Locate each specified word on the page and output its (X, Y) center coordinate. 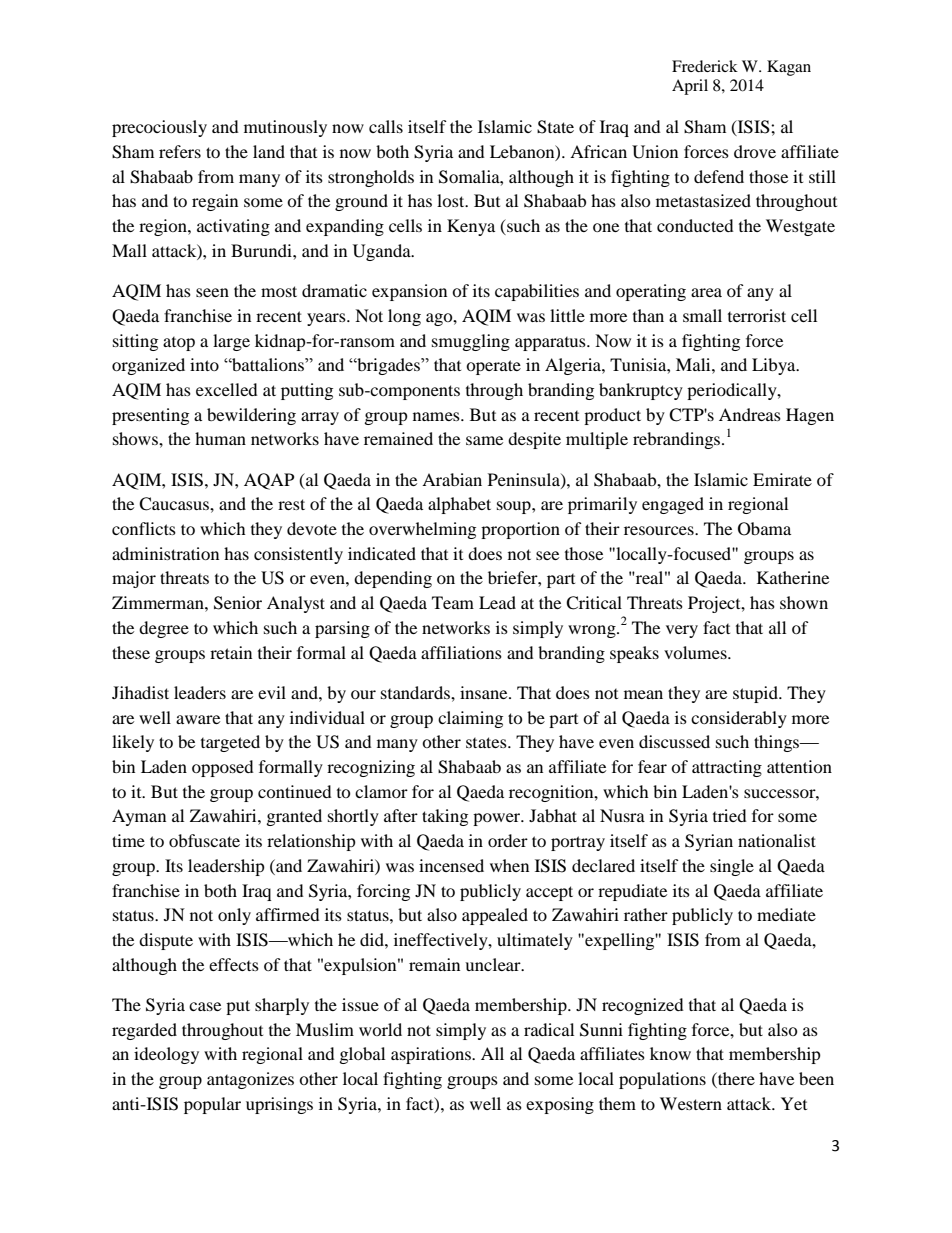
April (690, 87)
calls (386, 126)
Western (691, 1103)
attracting (727, 768)
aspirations (432, 1055)
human (220, 438)
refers (180, 151)
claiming (470, 719)
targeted (230, 743)
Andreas (750, 414)
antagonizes (250, 1080)
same (484, 440)
